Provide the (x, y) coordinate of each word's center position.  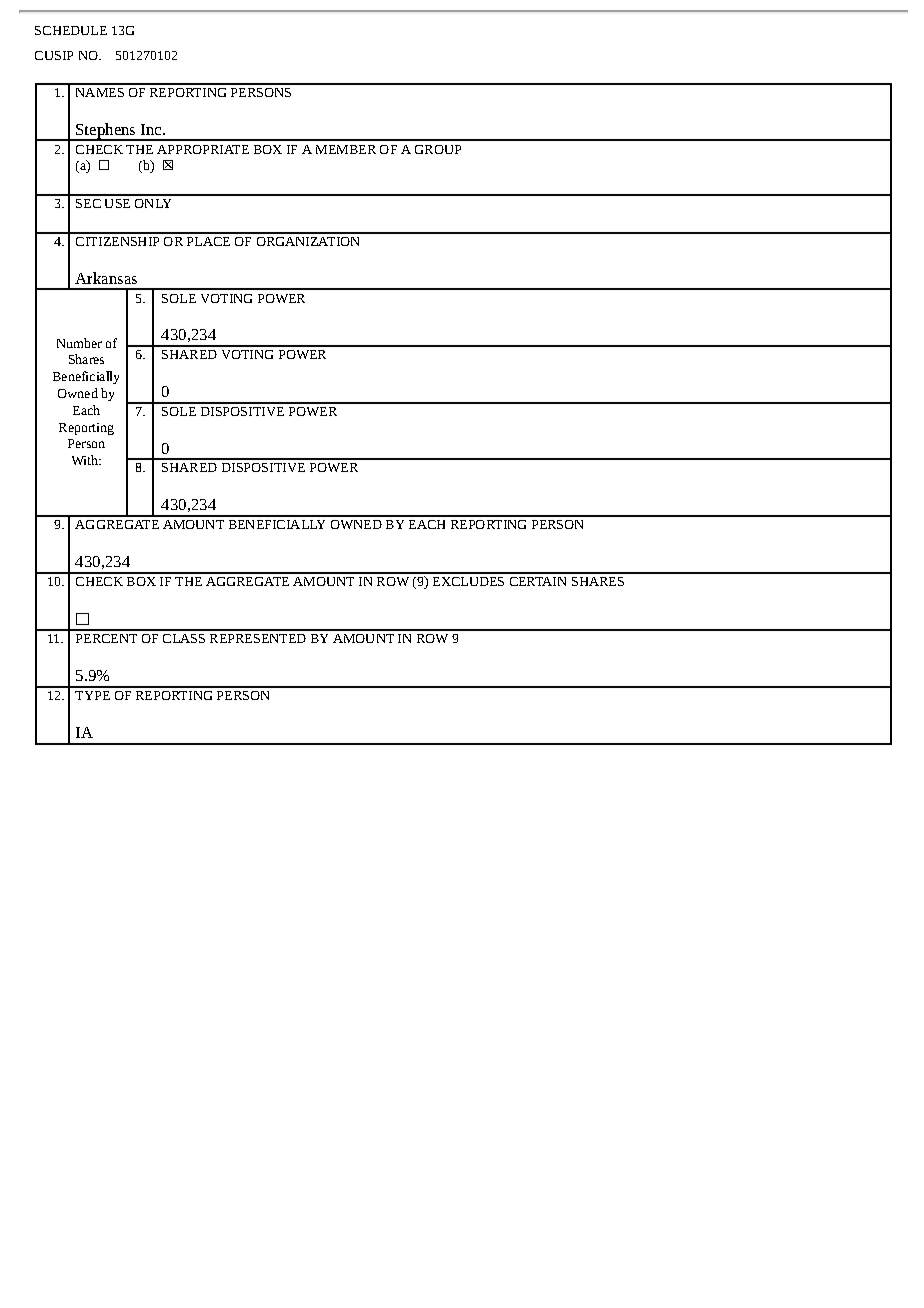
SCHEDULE (71, 30)
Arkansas (106, 278)
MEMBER (346, 149)
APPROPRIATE (203, 149)
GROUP (438, 149)
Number (79, 343)
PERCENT (106, 638)
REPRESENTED (258, 638)
